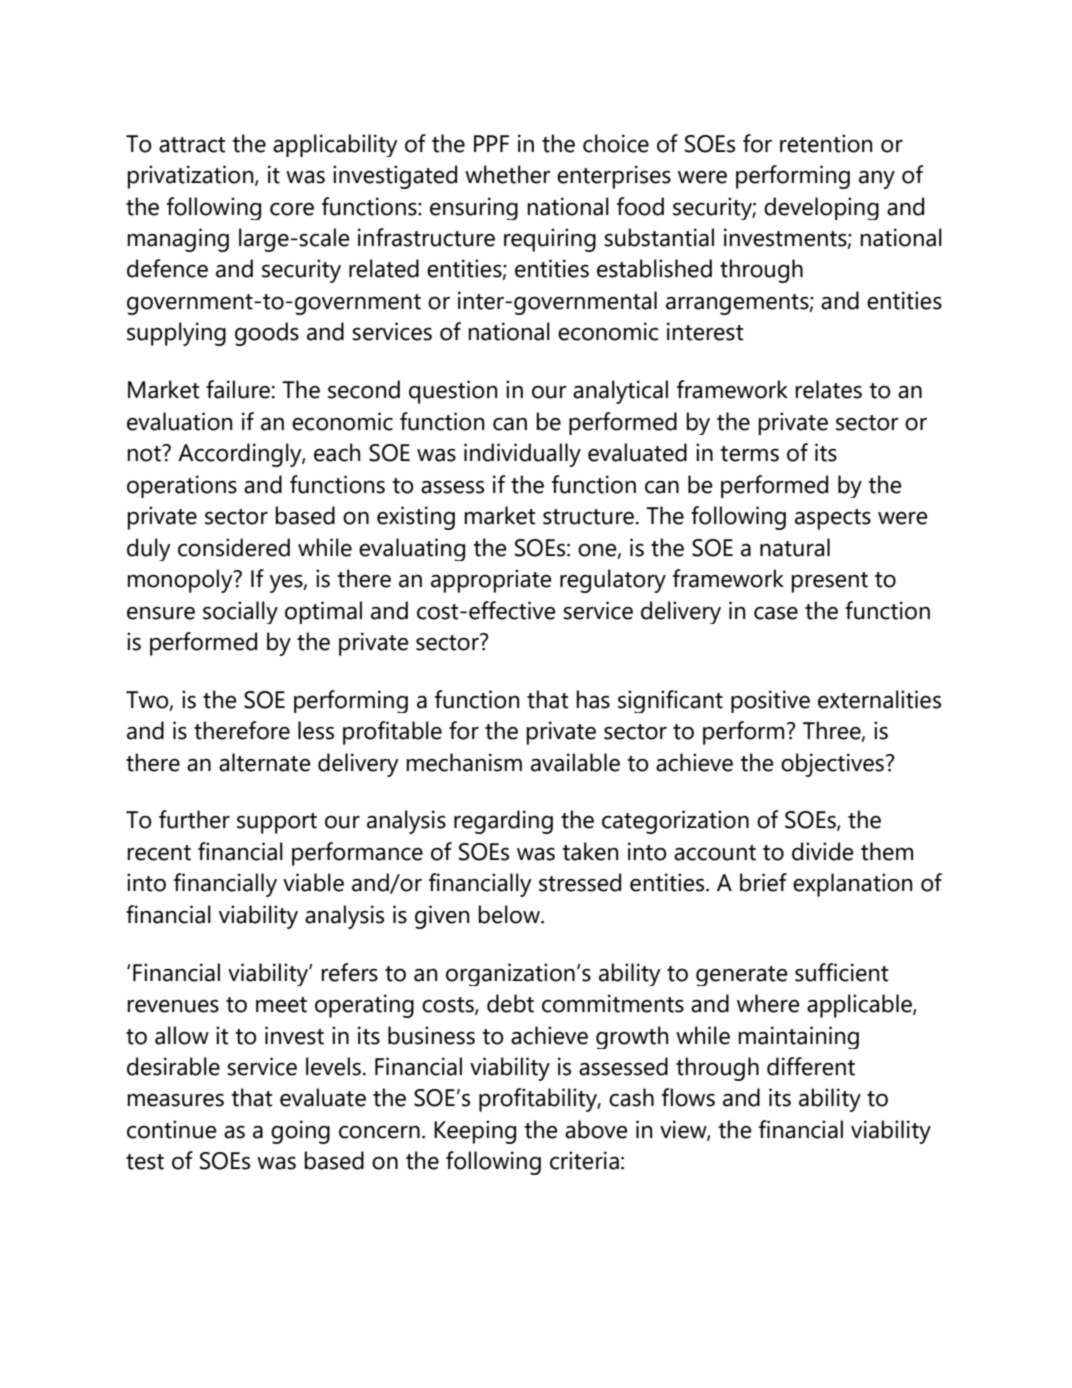  I want to click on further, so click(194, 819).
